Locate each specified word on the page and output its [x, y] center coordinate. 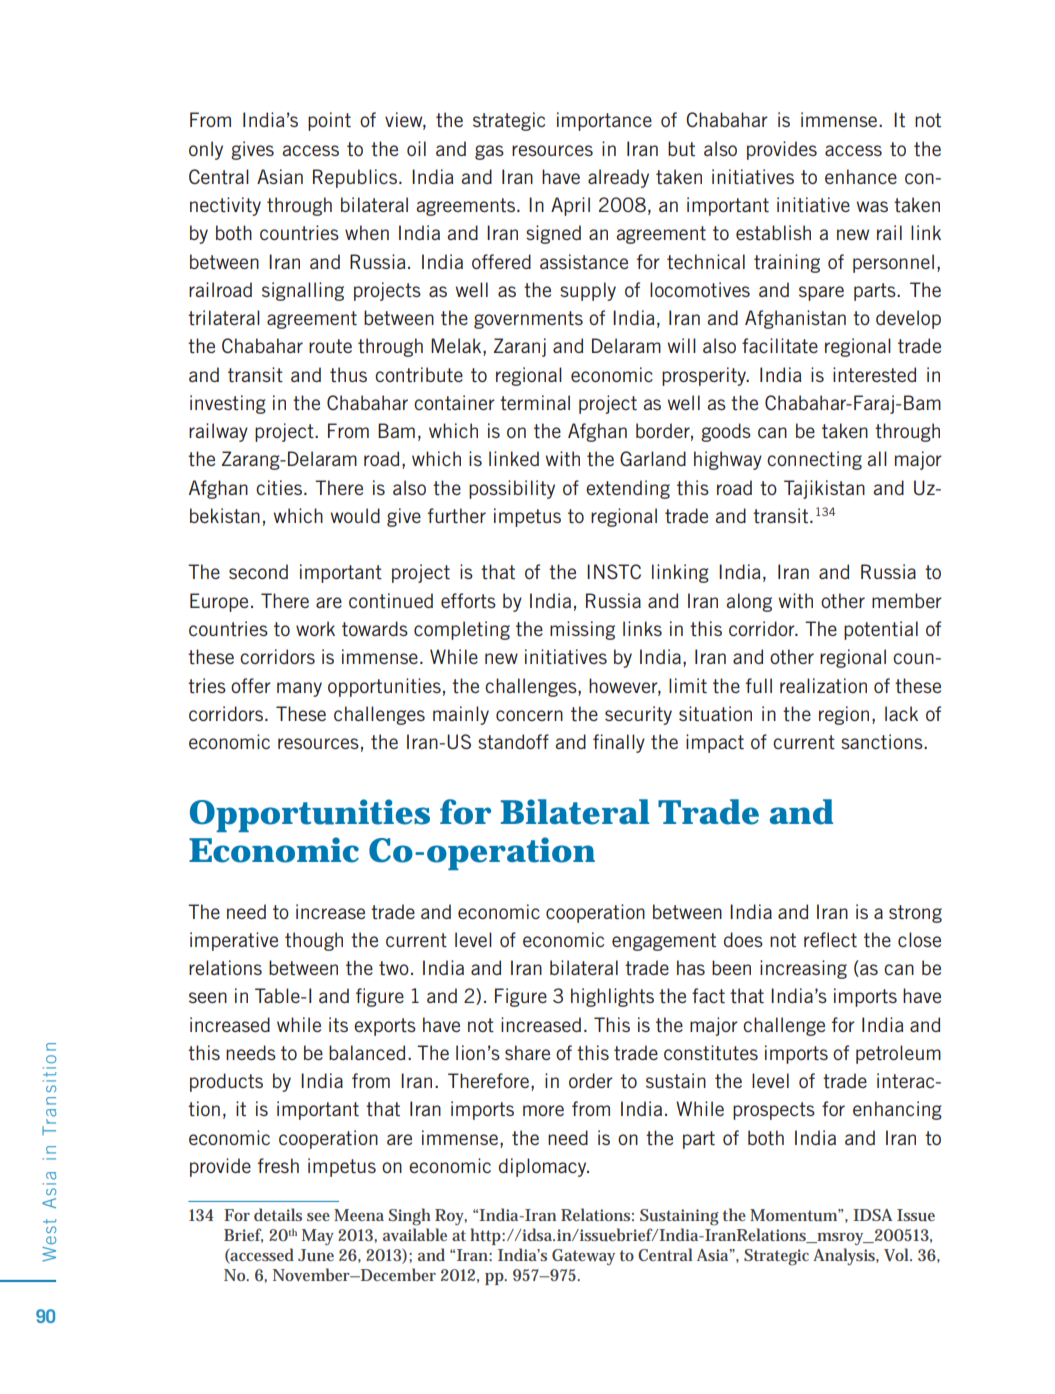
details [278, 1214]
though [314, 941]
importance [604, 121]
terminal [535, 402]
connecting [814, 460]
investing [228, 404]
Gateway [583, 1257]
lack [901, 713]
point [329, 121]
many [299, 689]
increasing [803, 969]
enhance [861, 176]
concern [529, 715]
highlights [612, 997]
